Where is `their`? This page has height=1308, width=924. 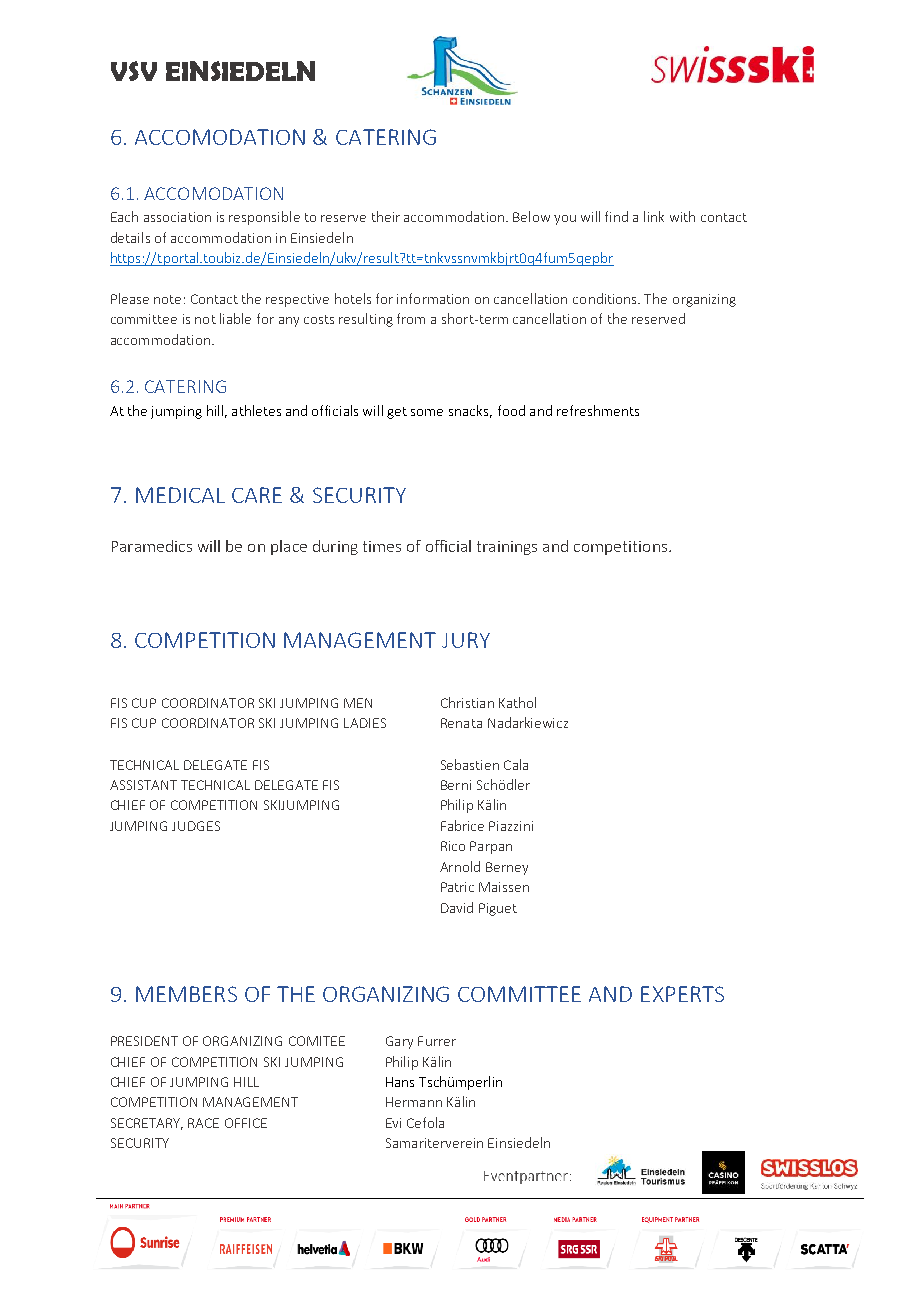
their is located at coordinates (386, 216).
